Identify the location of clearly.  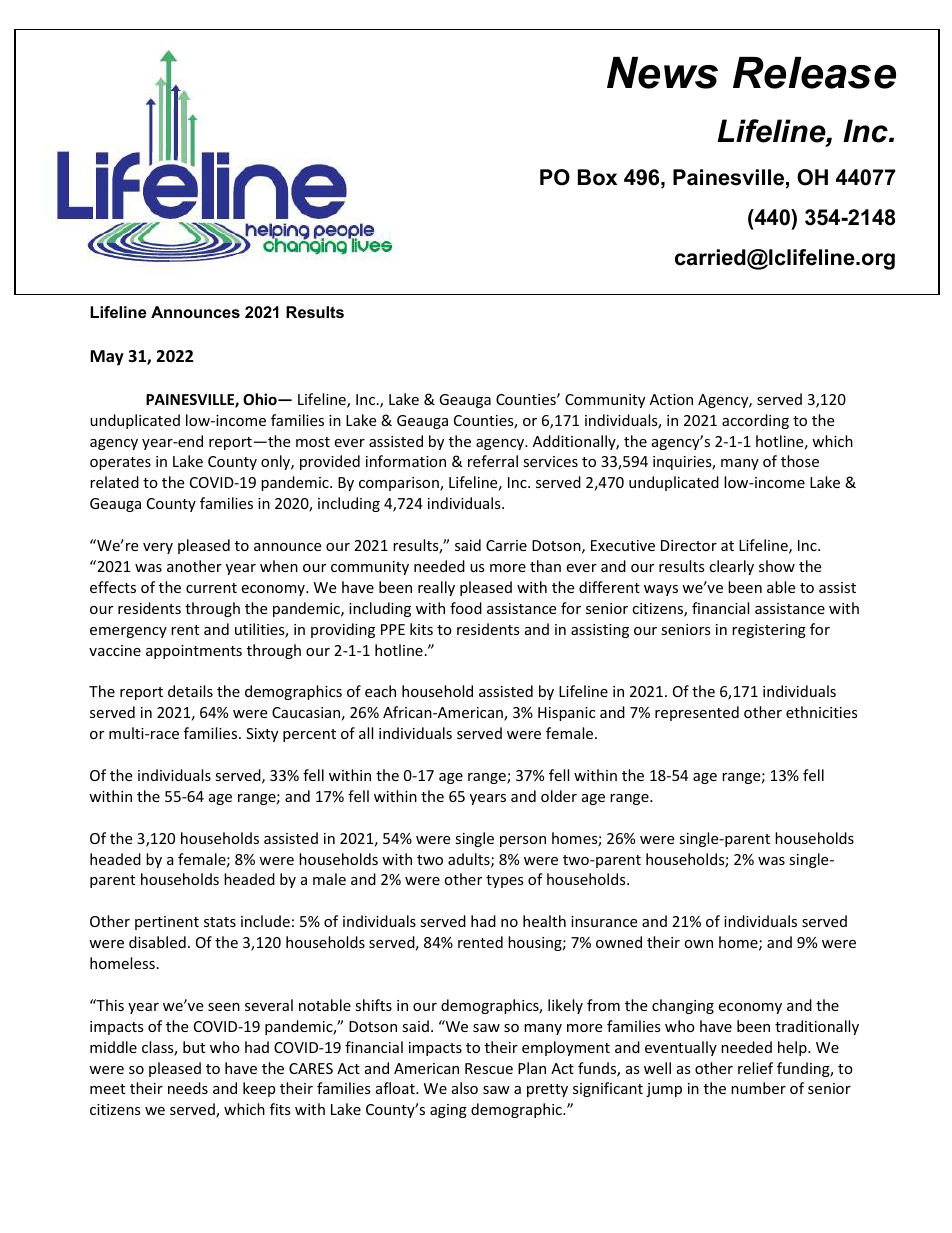
(731, 567).
